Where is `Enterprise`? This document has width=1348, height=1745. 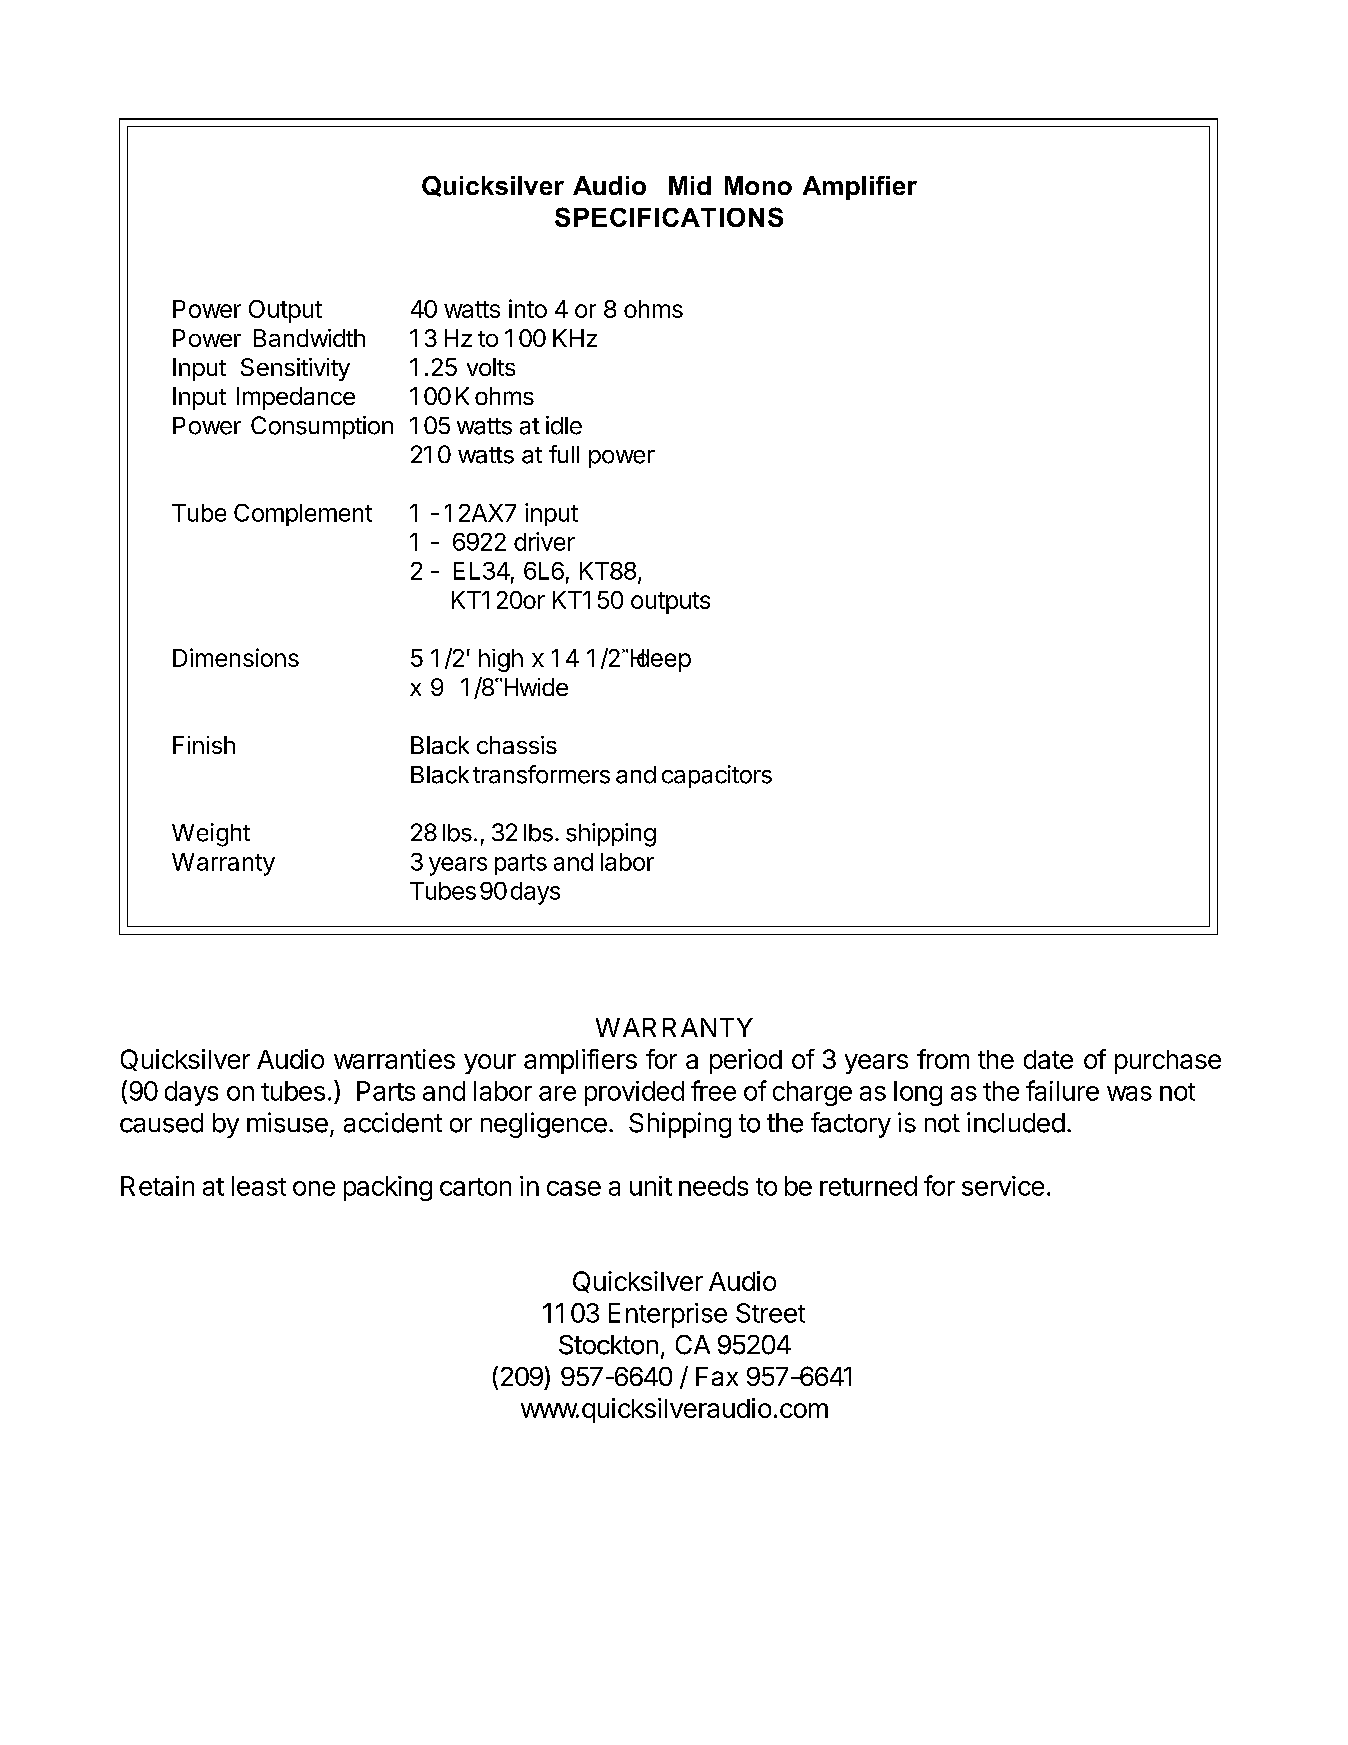 Enterprise is located at coordinates (668, 1315).
